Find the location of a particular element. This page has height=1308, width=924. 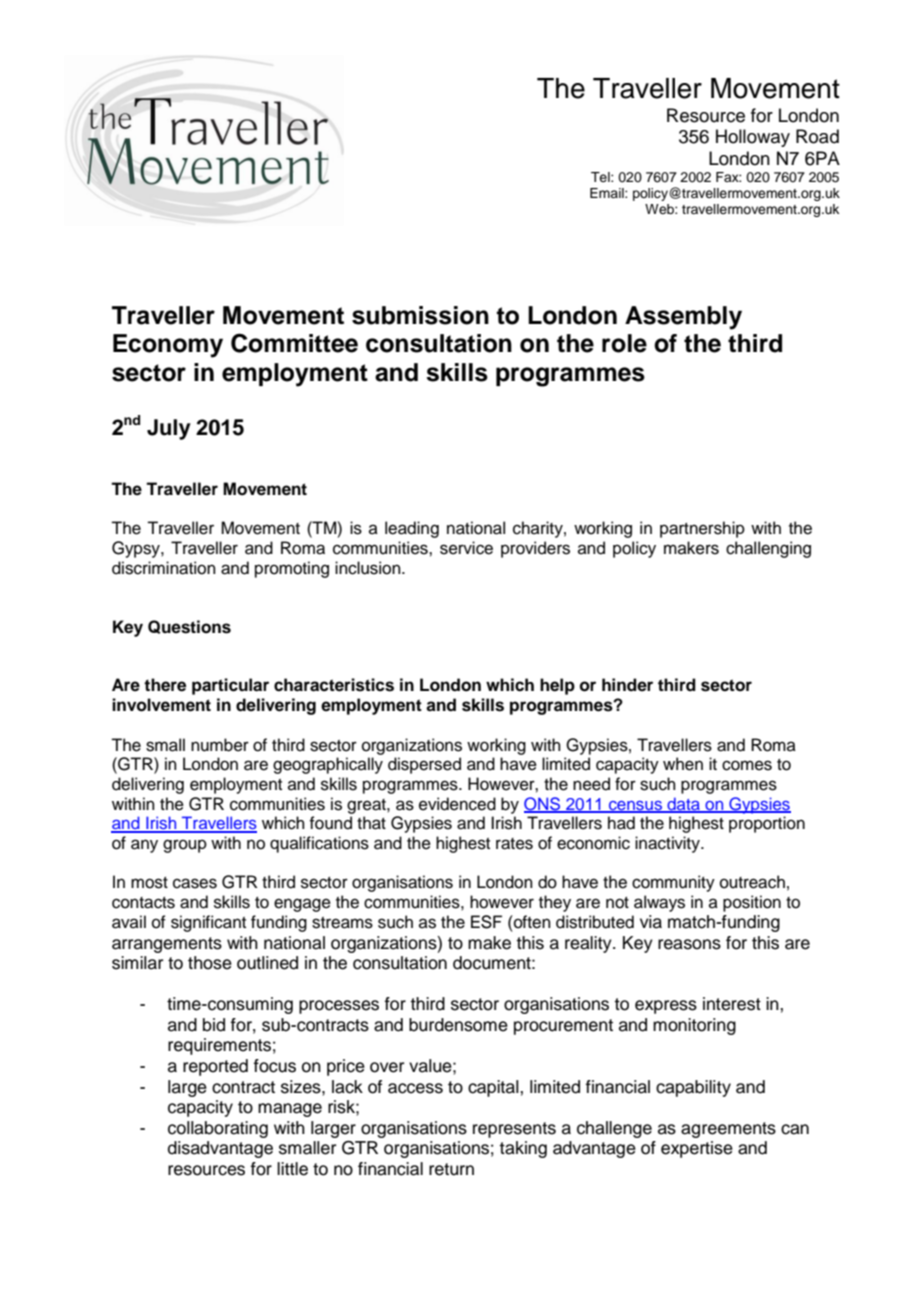

submission is located at coordinates (420, 315).
